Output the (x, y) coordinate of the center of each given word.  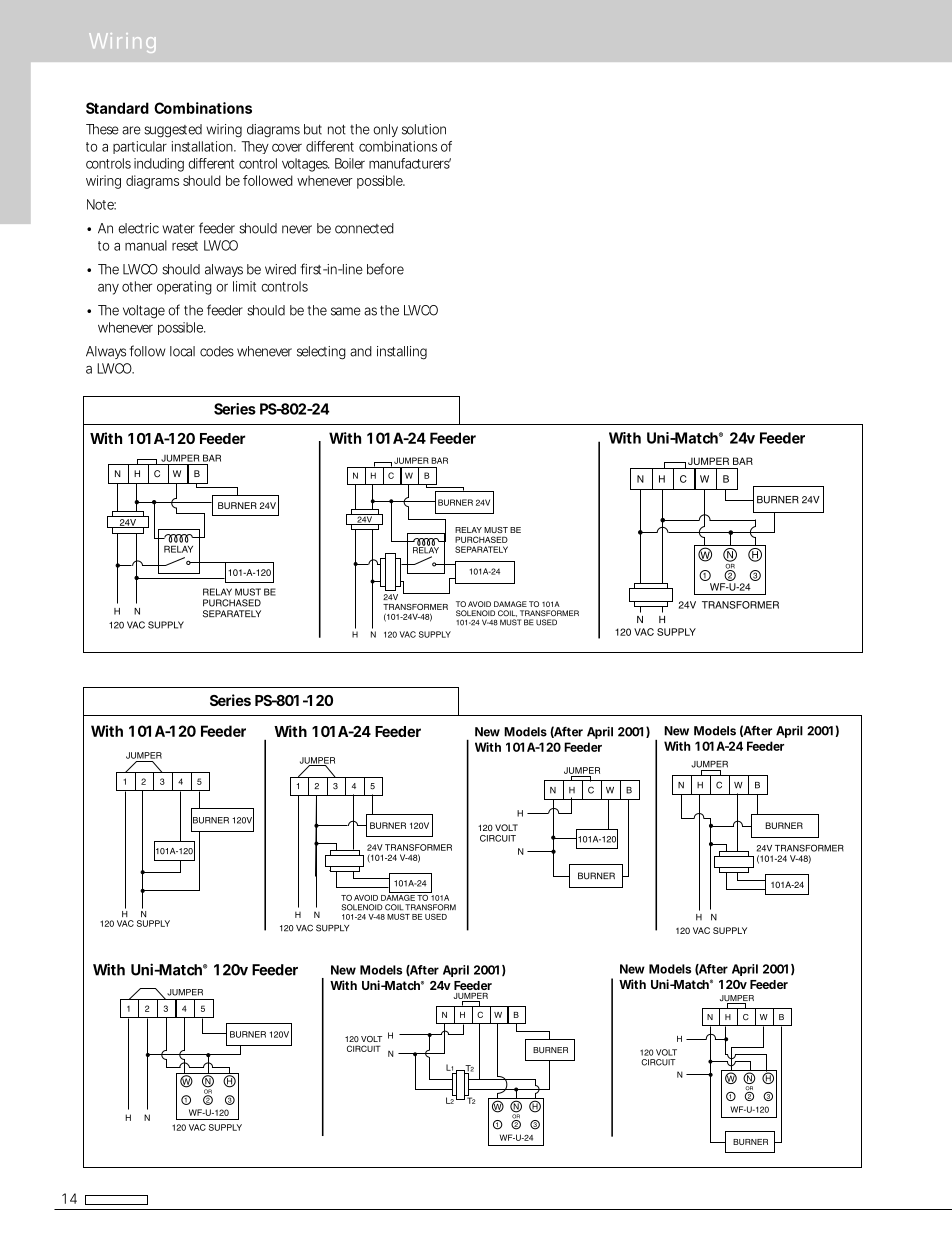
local (182, 351)
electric (138, 228)
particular (140, 147)
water (178, 229)
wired (280, 269)
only (385, 130)
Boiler (350, 163)
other (137, 286)
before (385, 269)
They (255, 147)
